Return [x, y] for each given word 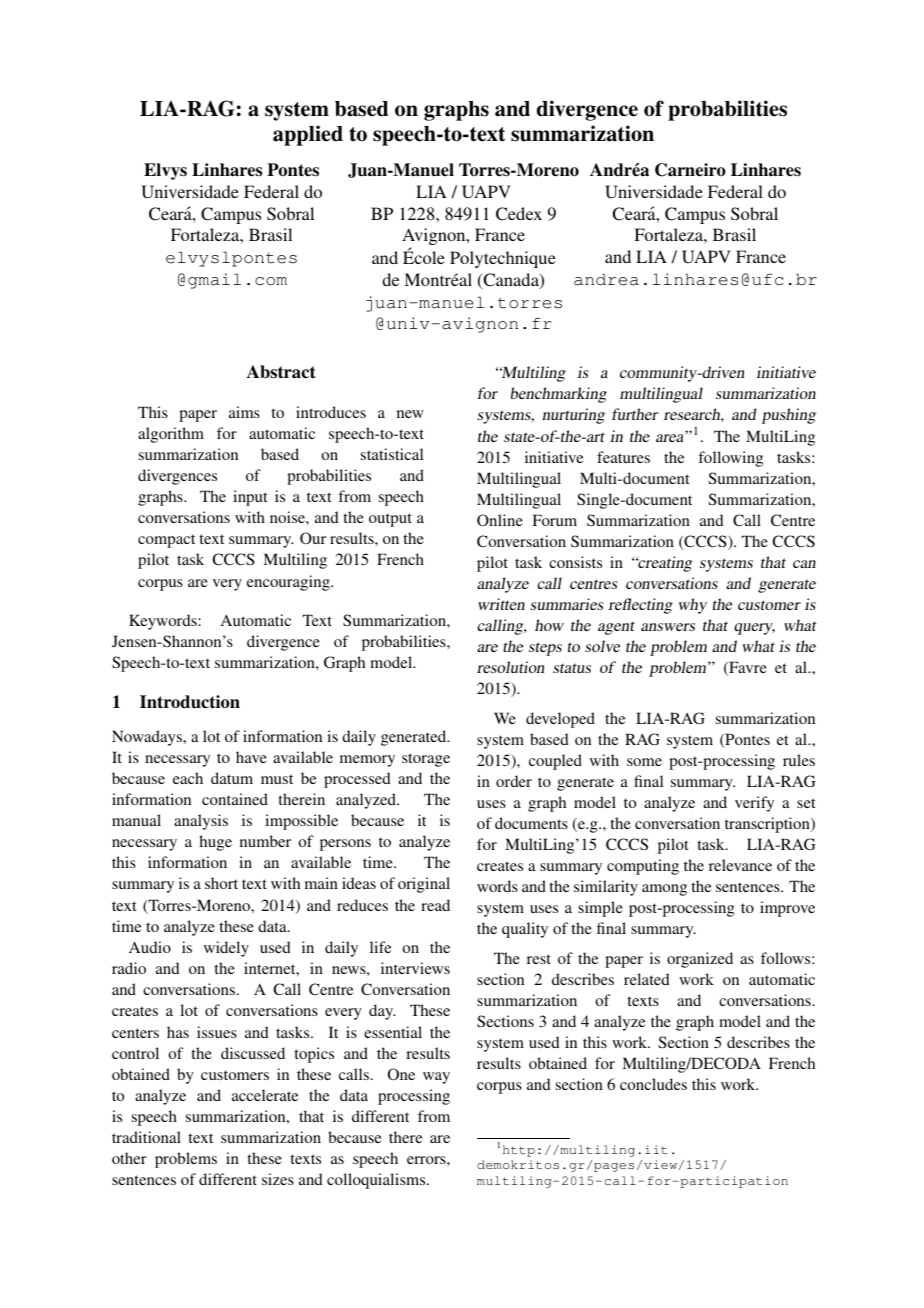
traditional [146, 1137]
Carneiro [690, 170]
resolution [510, 667]
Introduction [190, 702]
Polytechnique [503, 259]
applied [308, 135]
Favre [747, 668]
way [436, 1078]
